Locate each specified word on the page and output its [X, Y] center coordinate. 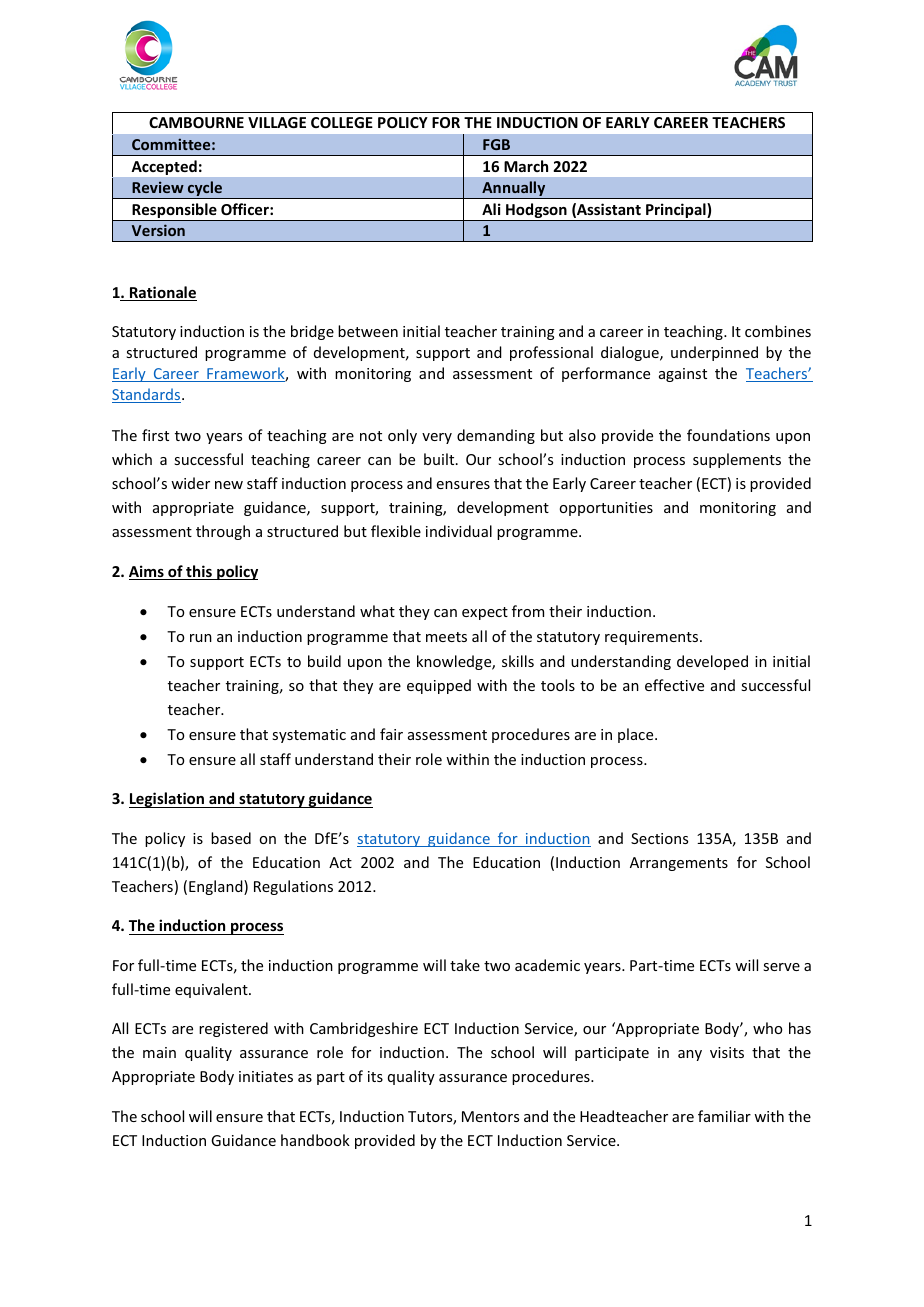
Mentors [490, 1116]
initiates [266, 1076]
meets [446, 637]
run [201, 638]
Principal [676, 212]
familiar [724, 1116]
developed [712, 662]
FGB [496, 144]
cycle [205, 190]
